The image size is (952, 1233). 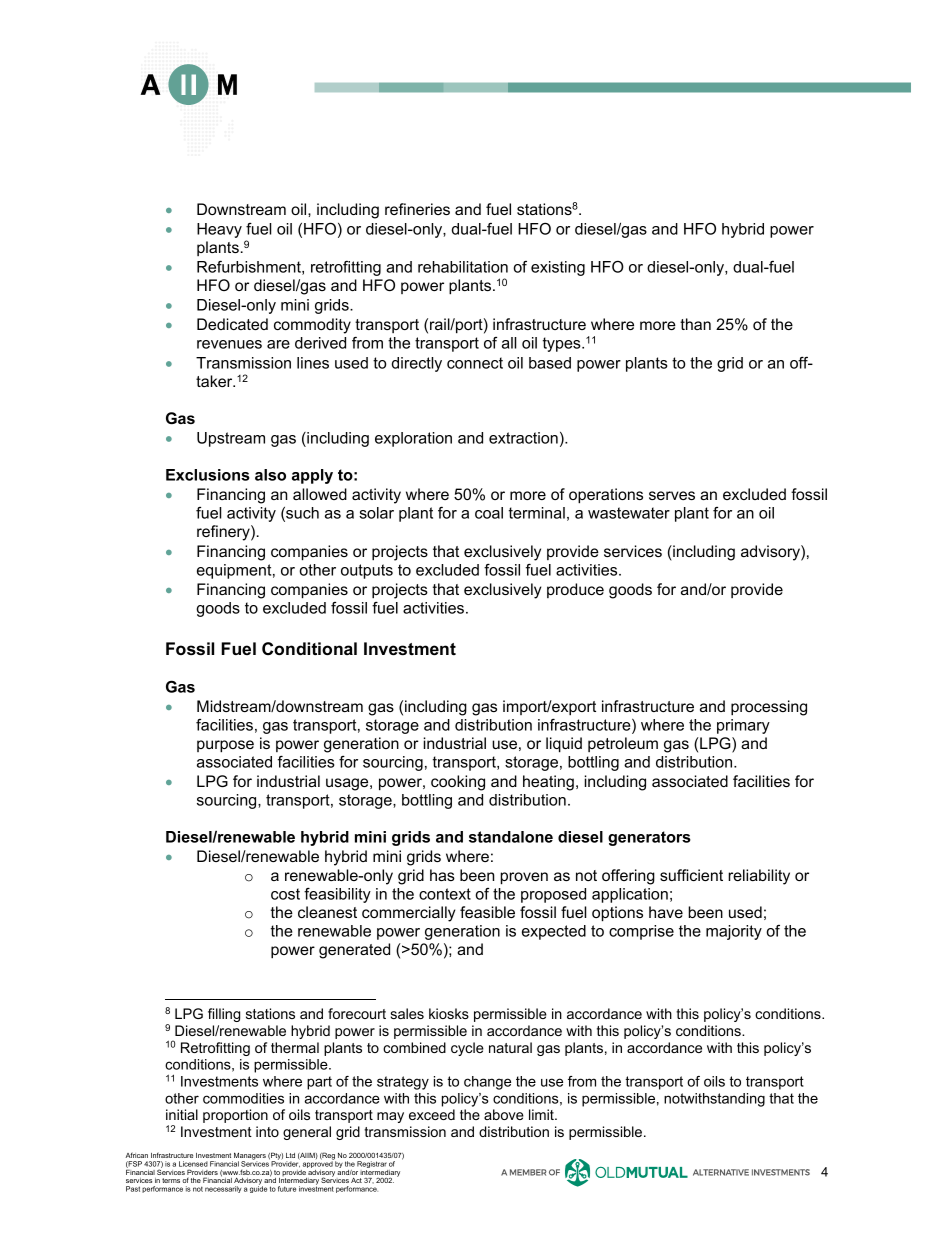 I want to click on exceed, so click(x=432, y=1114).
